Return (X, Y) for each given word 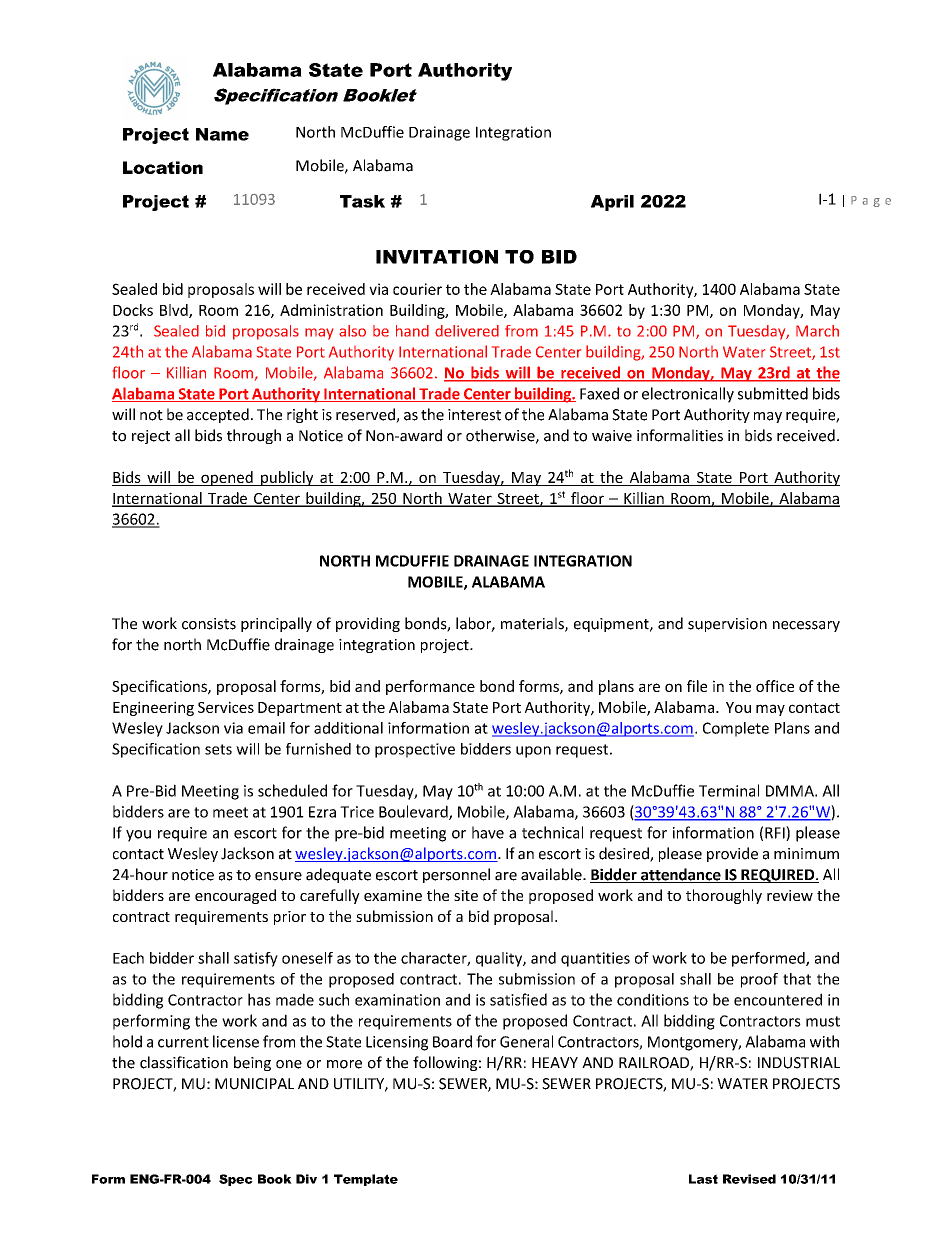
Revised (749, 1179)
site (466, 895)
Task (362, 201)
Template (366, 1180)
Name (222, 134)
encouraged (235, 896)
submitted (773, 393)
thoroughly (724, 896)
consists (209, 624)
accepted (218, 415)
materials (533, 624)
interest (474, 415)
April (612, 203)
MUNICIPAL (254, 1084)
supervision (727, 625)
